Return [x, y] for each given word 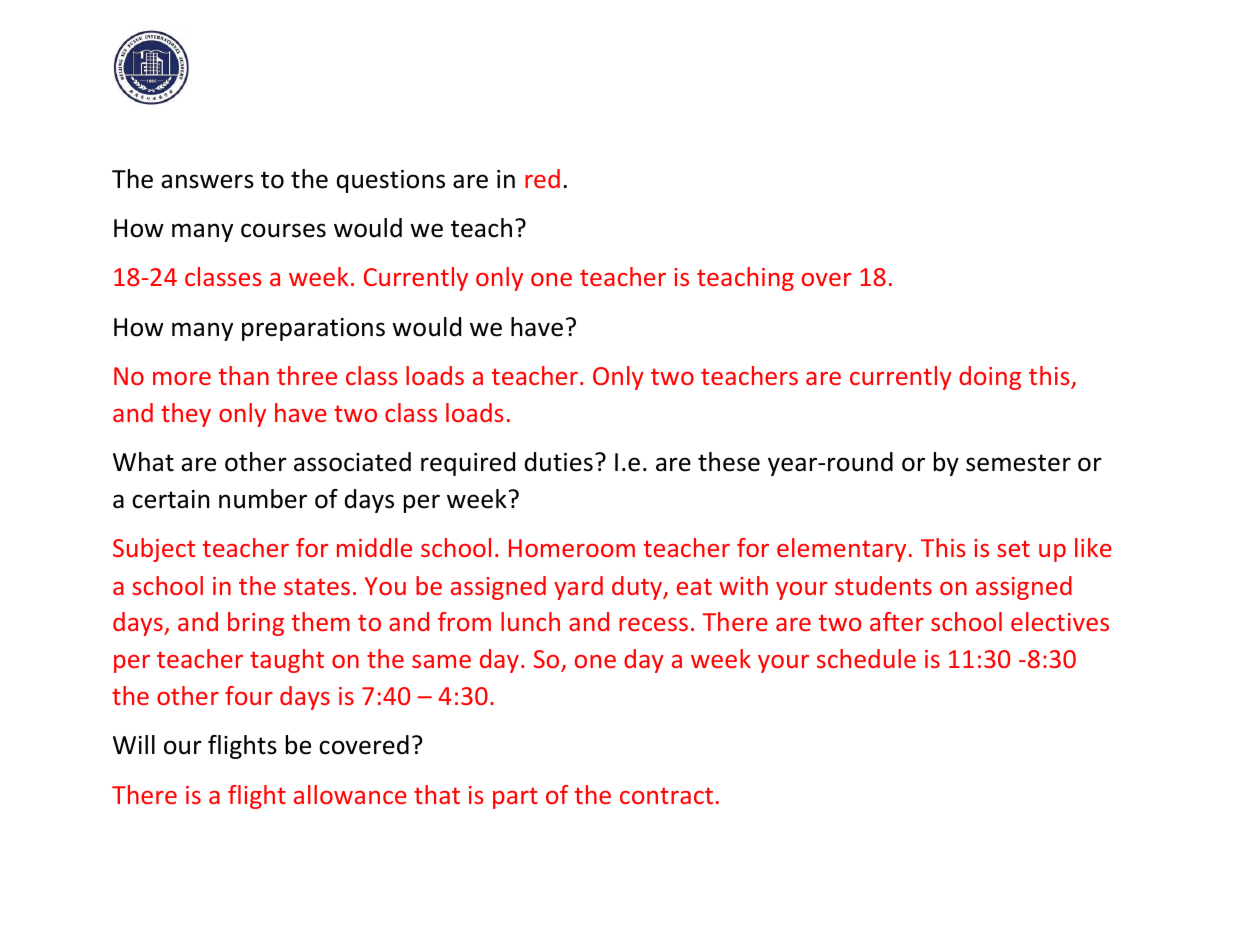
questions [391, 181]
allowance [350, 794]
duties [559, 462]
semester [1018, 463]
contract [666, 795]
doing [990, 378]
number [263, 499]
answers [207, 181]
